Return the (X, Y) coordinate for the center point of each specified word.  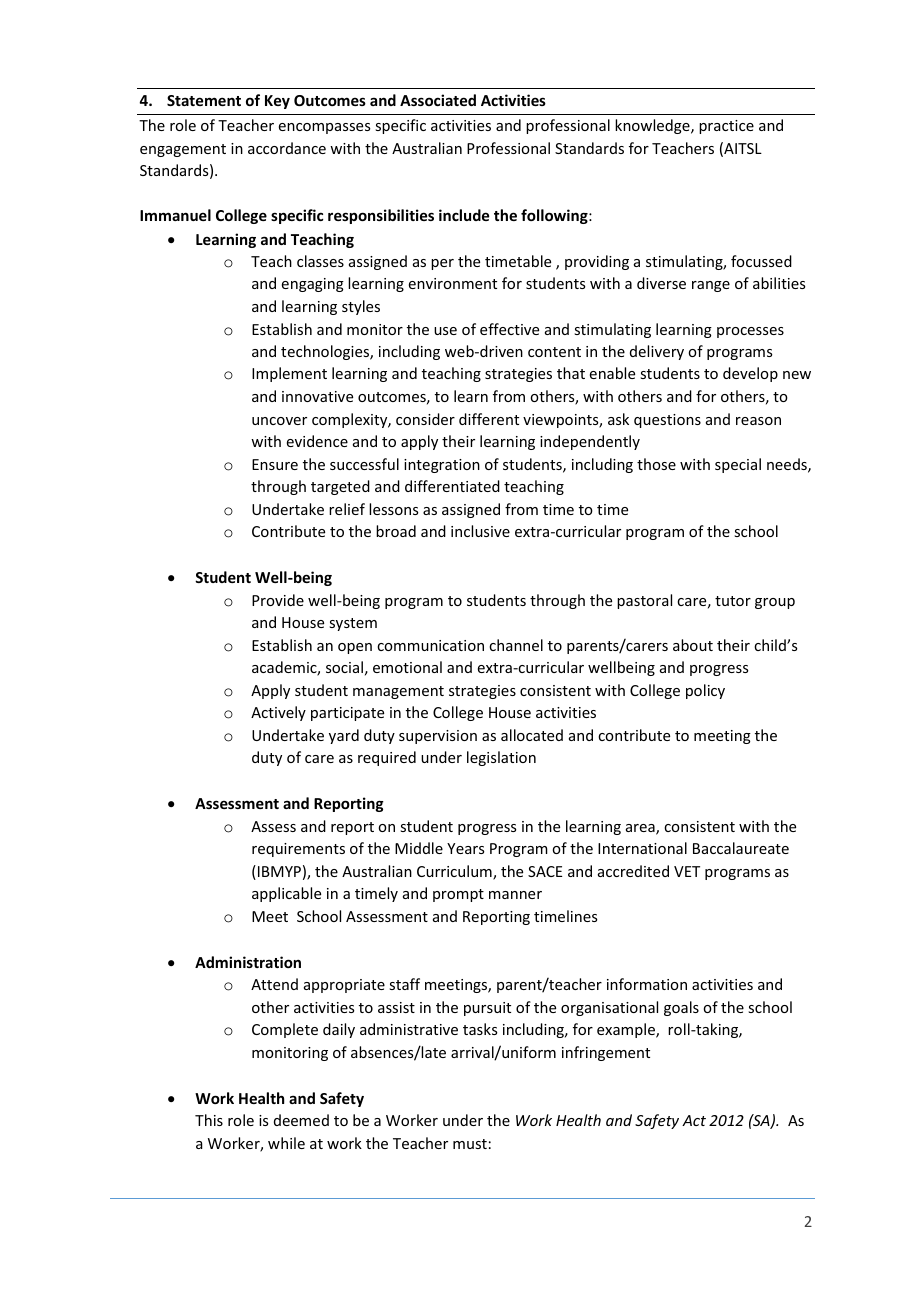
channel (516, 645)
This (209, 1120)
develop (750, 374)
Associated (438, 100)
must (470, 1144)
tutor (733, 601)
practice (726, 127)
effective (509, 329)
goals (681, 1008)
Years (465, 848)
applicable (286, 894)
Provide (278, 600)
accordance (287, 148)
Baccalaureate (741, 848)
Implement (289, 374)
